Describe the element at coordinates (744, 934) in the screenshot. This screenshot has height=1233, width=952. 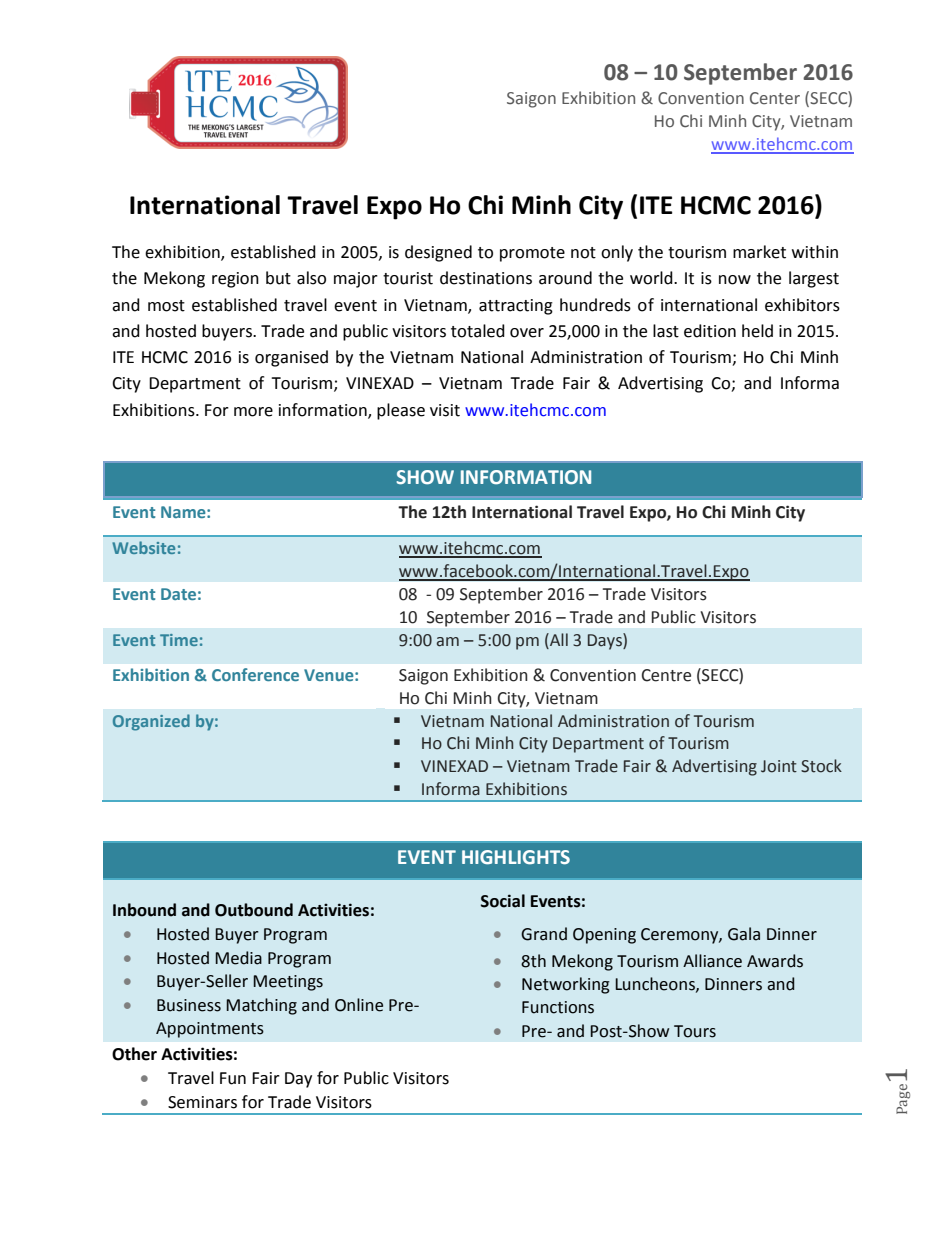
I see `Gala` at that location.
